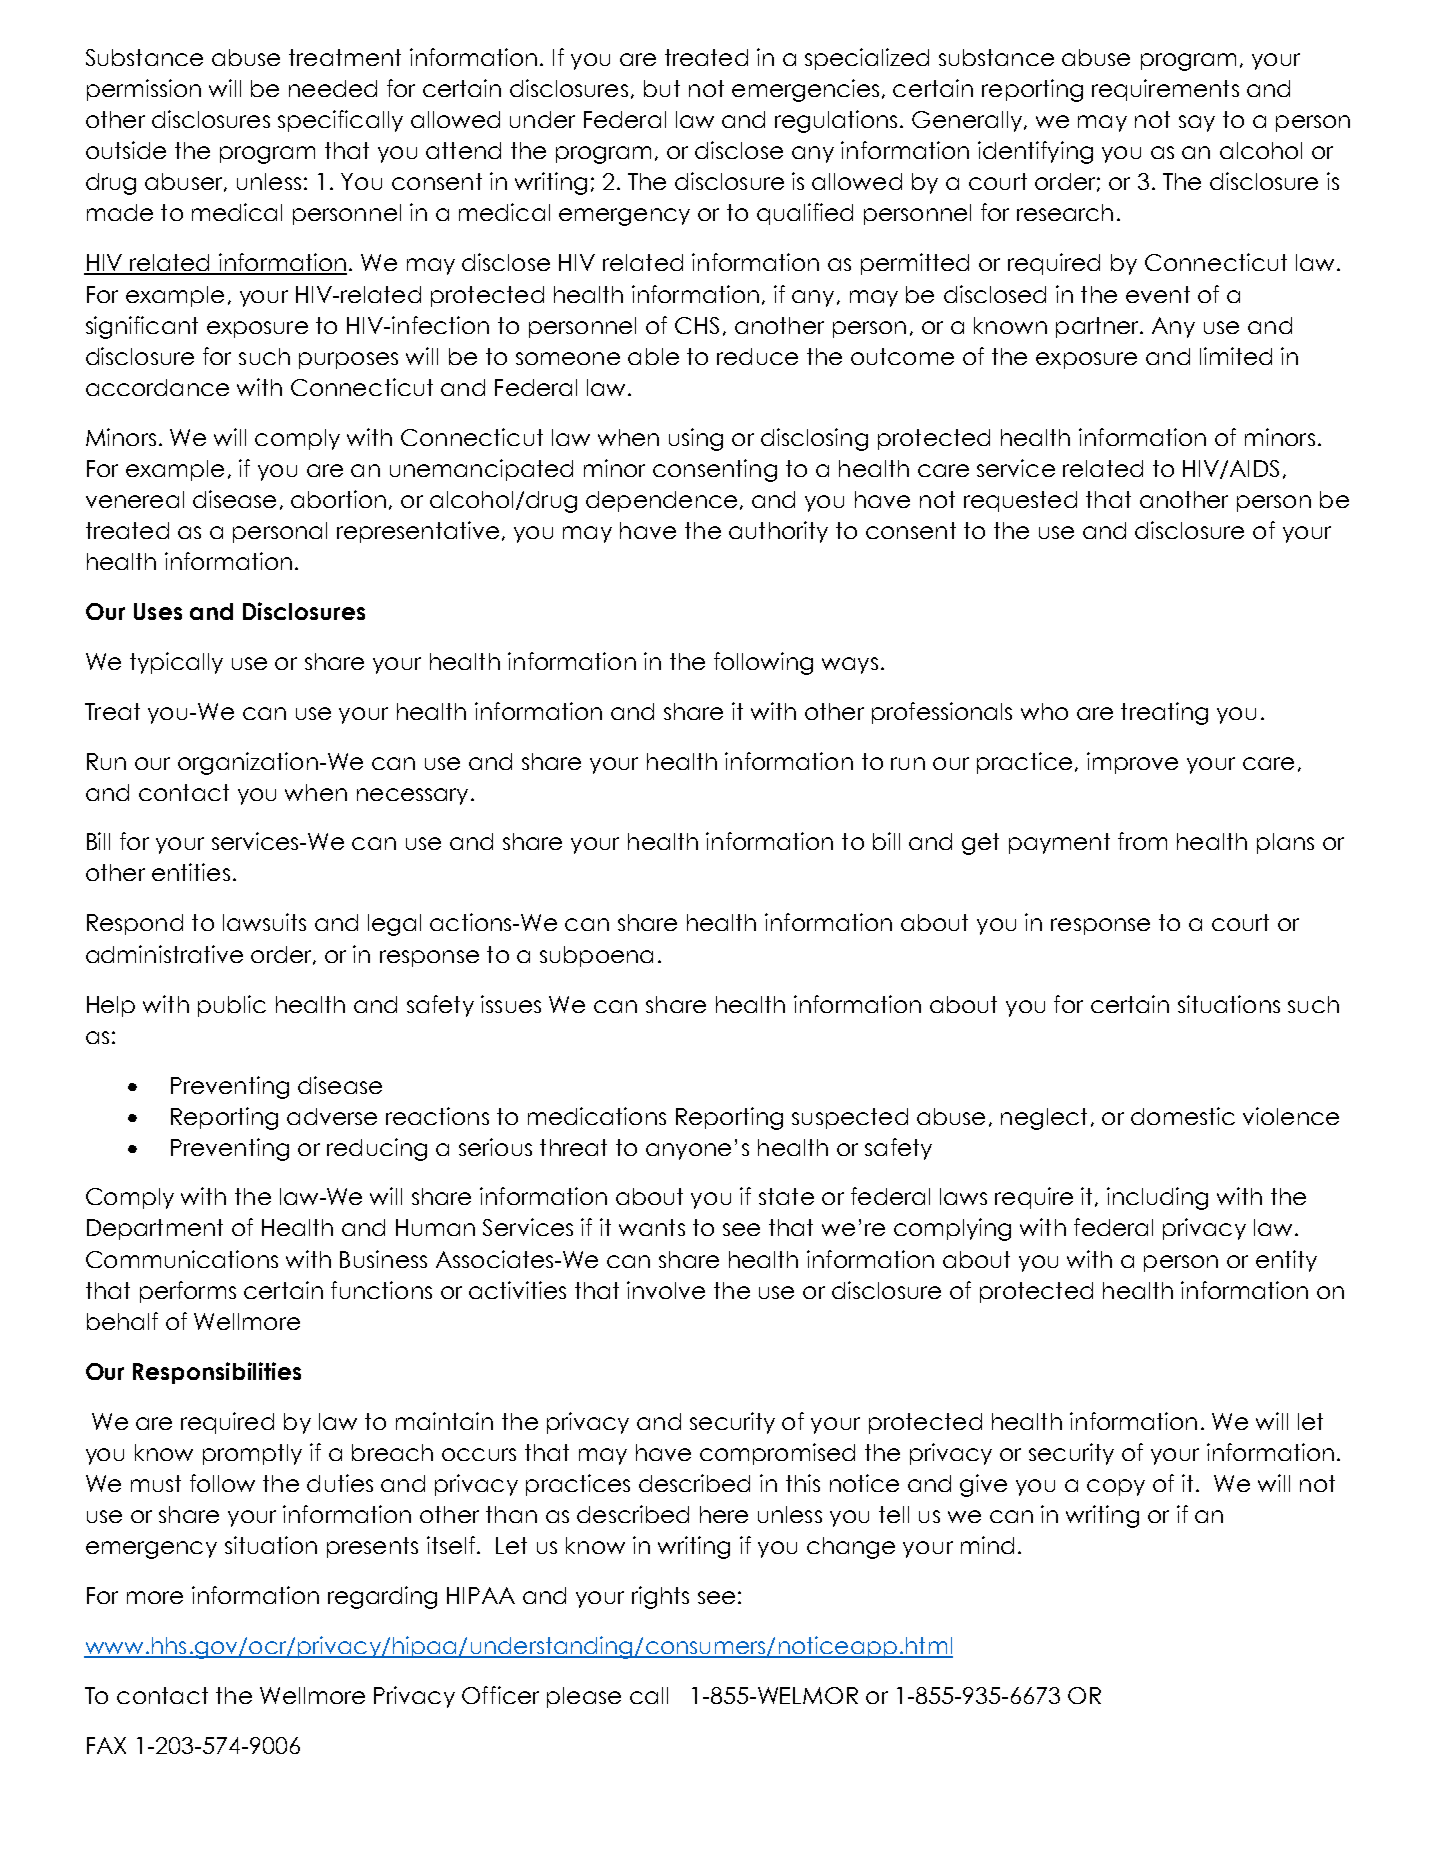 This page has width=1438, height=1861. What do you see at coordinates (1020, 501) in the page?
I see `requested` at bounding box center [1020, 501].
